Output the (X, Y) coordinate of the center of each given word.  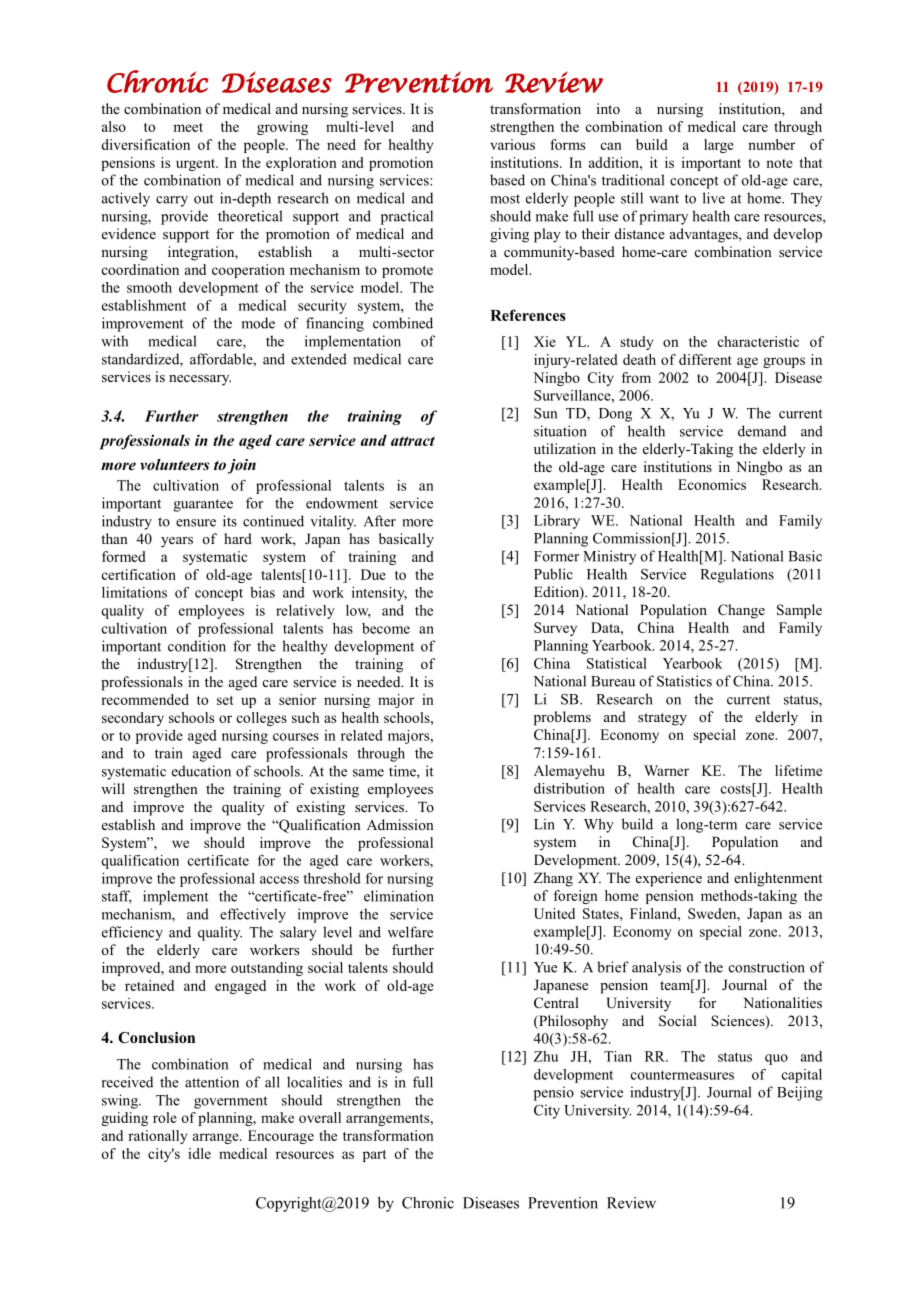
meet (188, 127)
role (165, 1117)
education (201, 771)
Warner (666, 770)
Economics (712, 484)
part (375, 1156)
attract (413, 441)
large (719, 146)
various (512, 144)
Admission (400, 824)
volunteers (175, 464)
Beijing (800, 1093)
